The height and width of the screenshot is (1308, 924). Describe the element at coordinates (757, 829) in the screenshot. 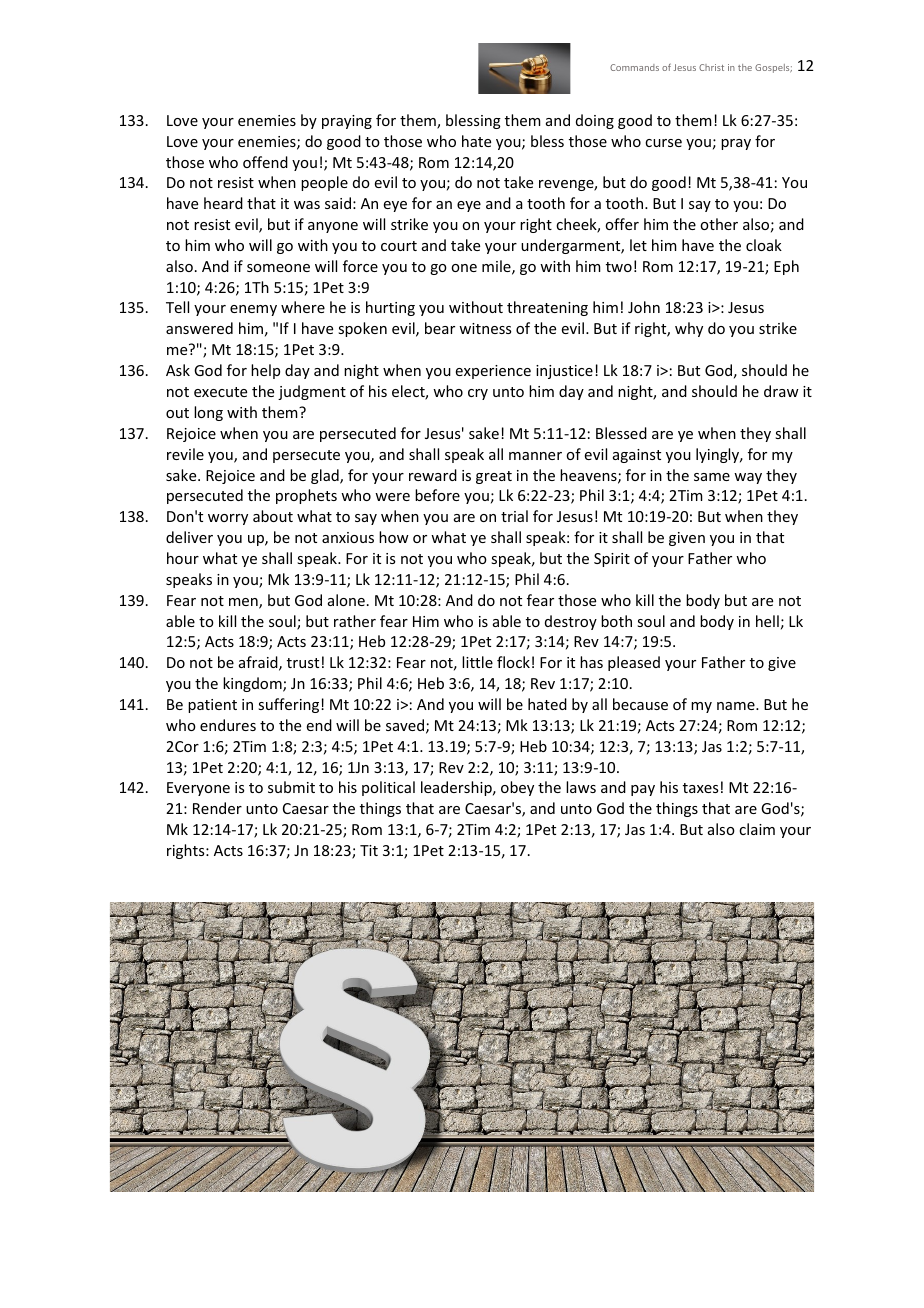

I see `claim` at that location.
